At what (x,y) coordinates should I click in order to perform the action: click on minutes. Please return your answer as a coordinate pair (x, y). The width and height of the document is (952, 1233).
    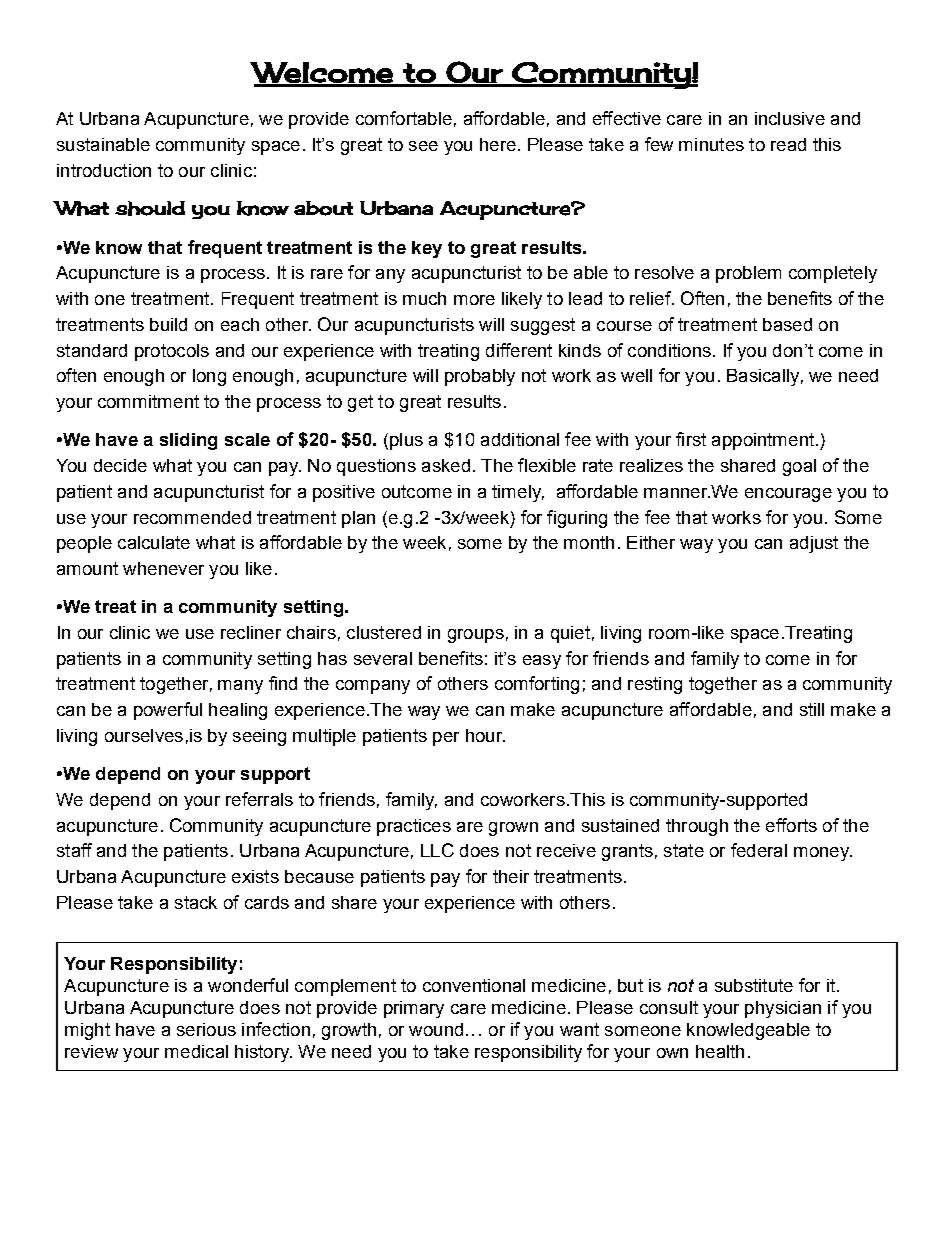
    Looking at the image, I should click on (711, 144).
